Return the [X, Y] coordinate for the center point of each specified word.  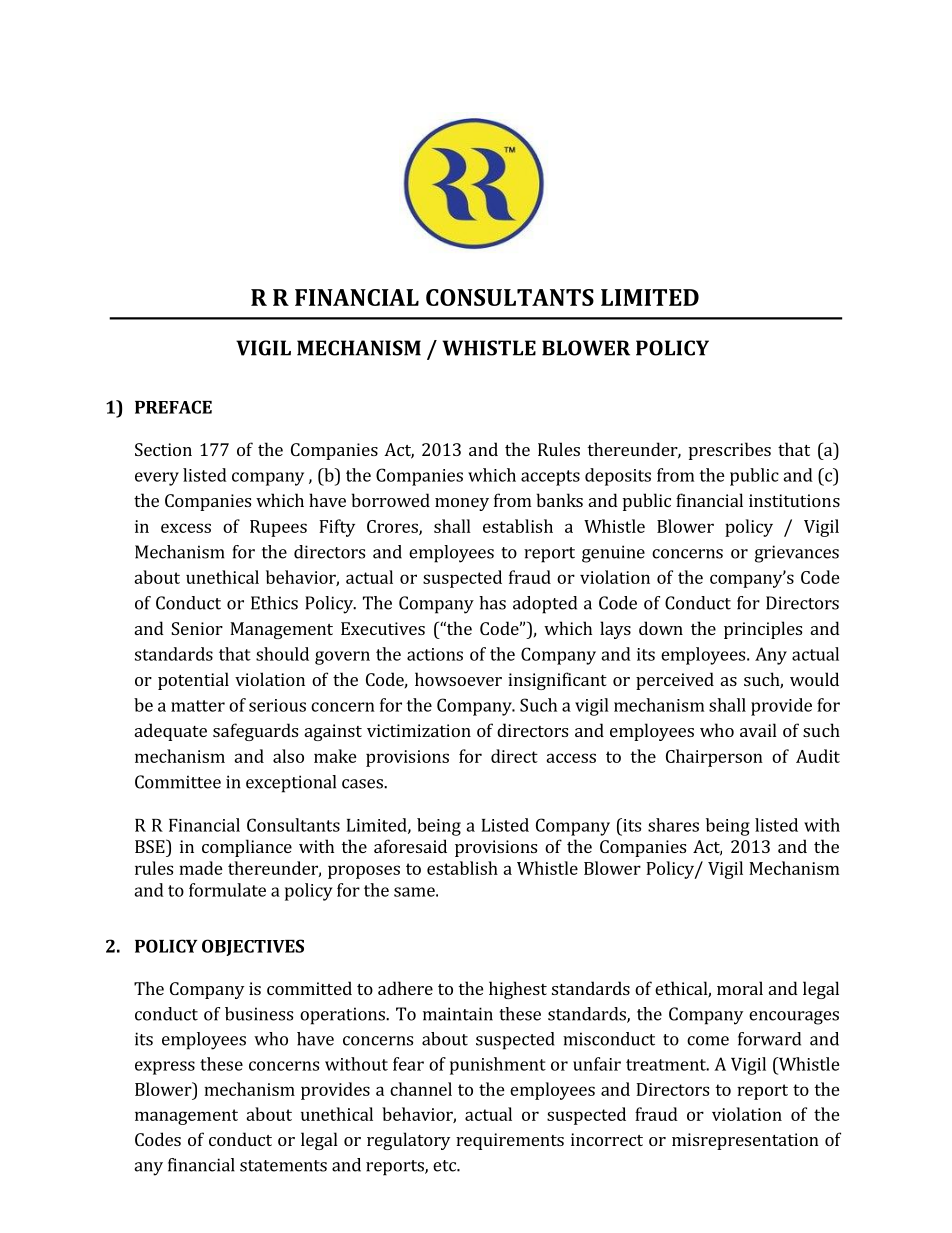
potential [193, 681]
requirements [510, 1141]
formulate [227, 890]
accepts [550, 478]
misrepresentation [745, 1141]
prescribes [730, 451]
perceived [675, 681]
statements [283, 1166]
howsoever [458, 679]
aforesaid [410, 846]
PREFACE [173, 407]
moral [740, 988]
